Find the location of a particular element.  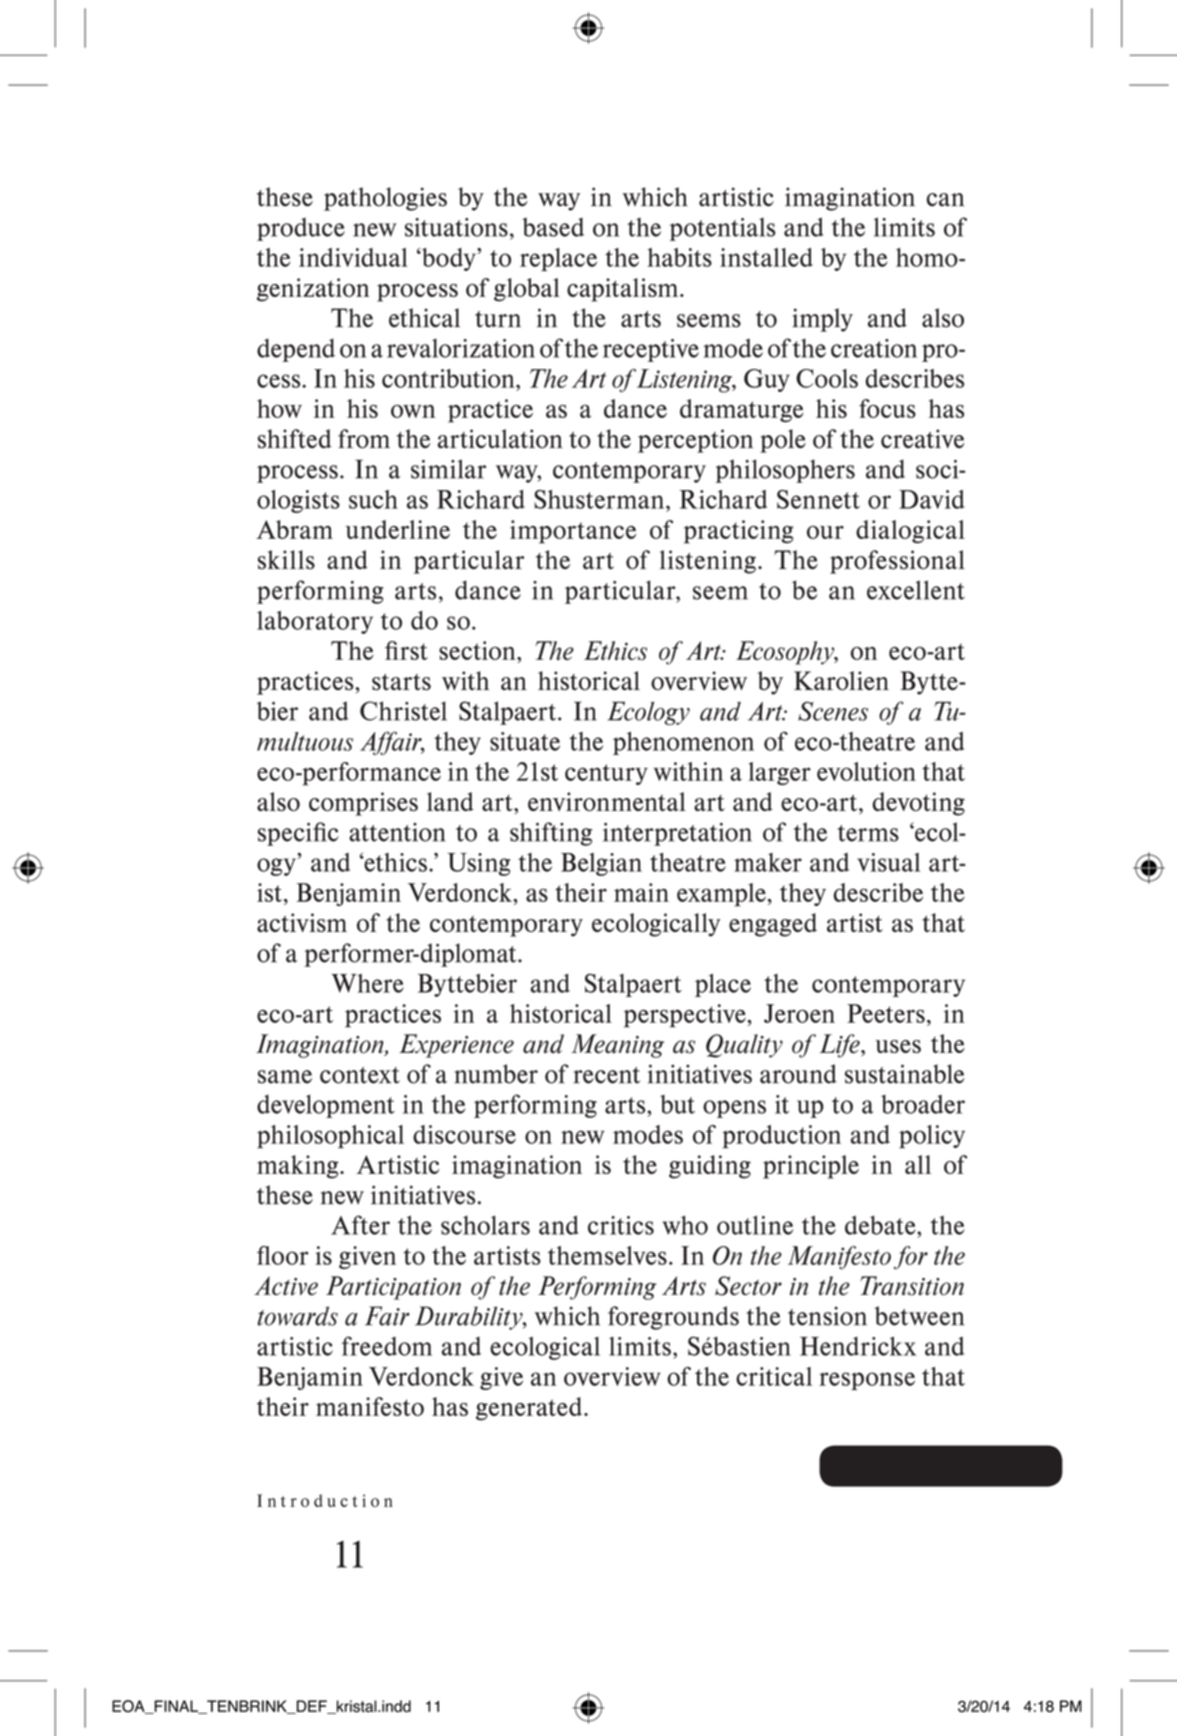

individual is located at coordinates (353, 257).
